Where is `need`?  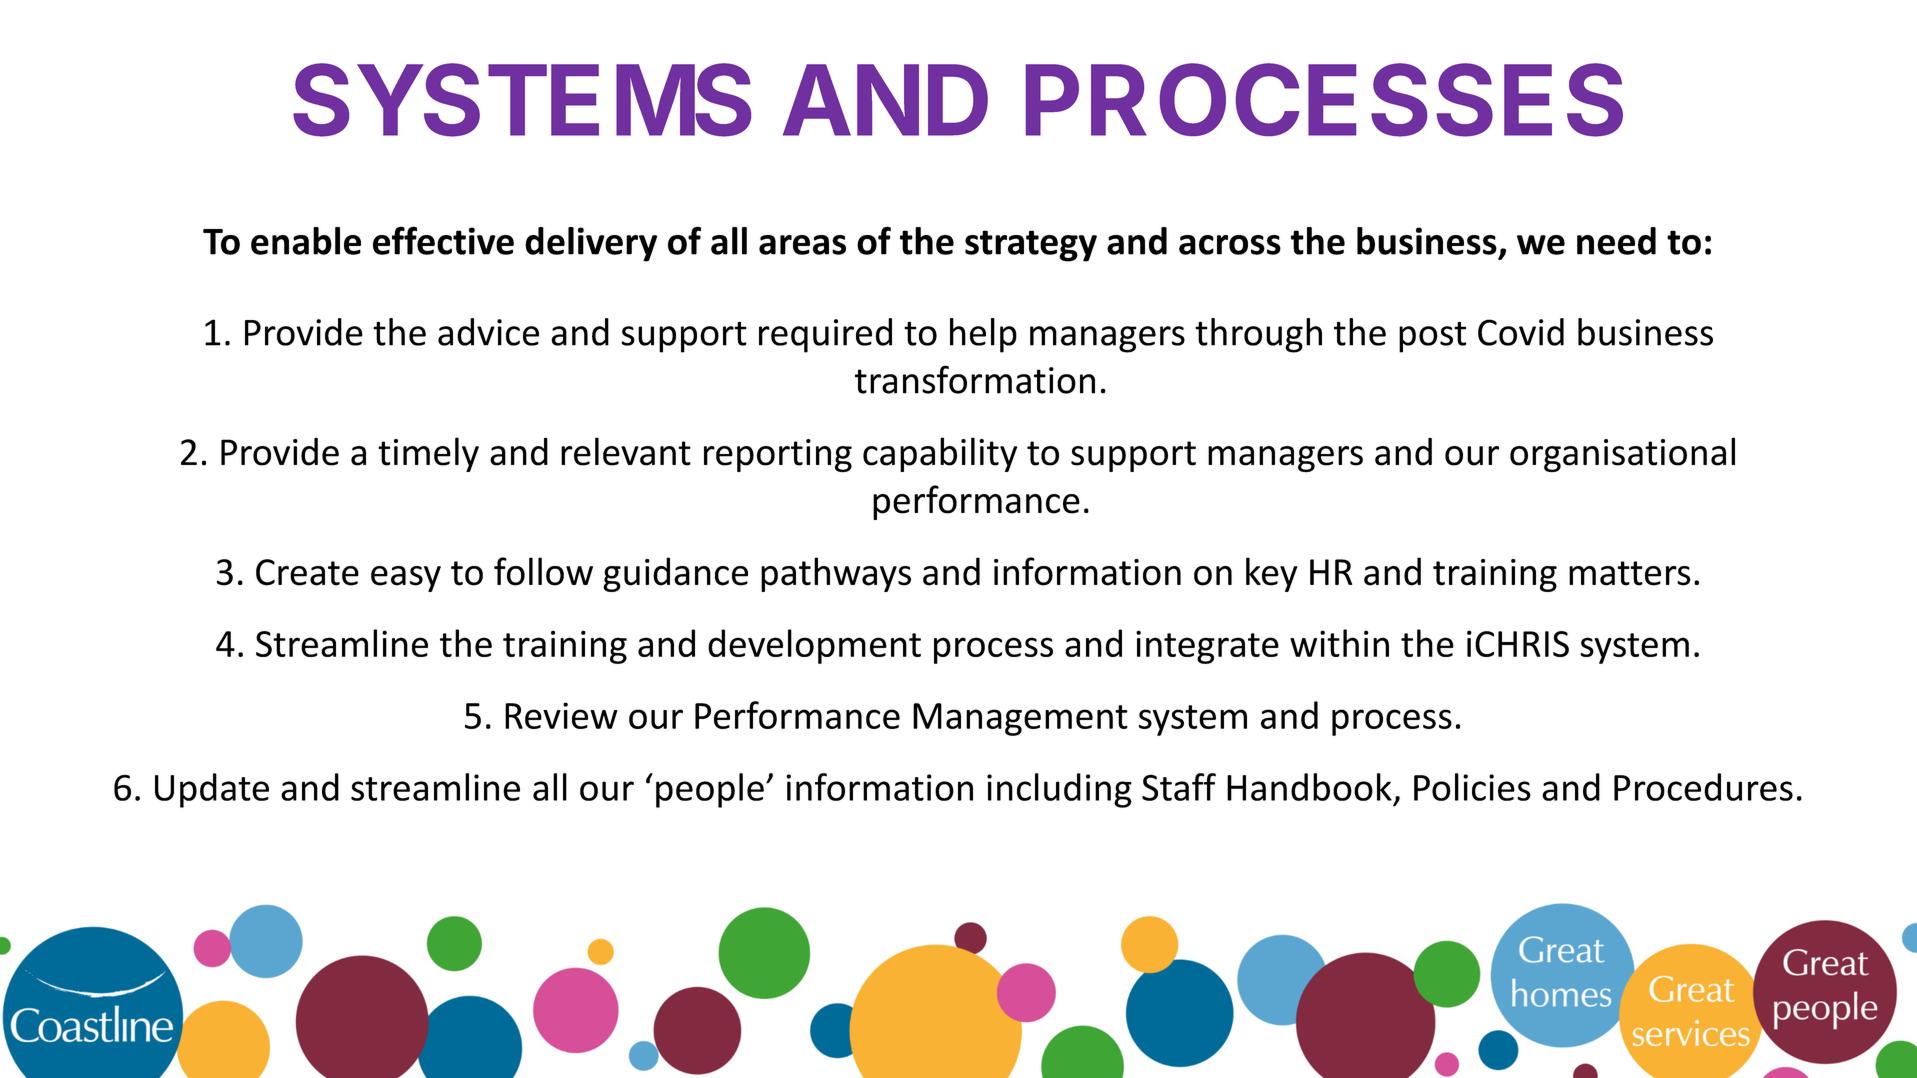 need is located at coordinates (1616, 241).
